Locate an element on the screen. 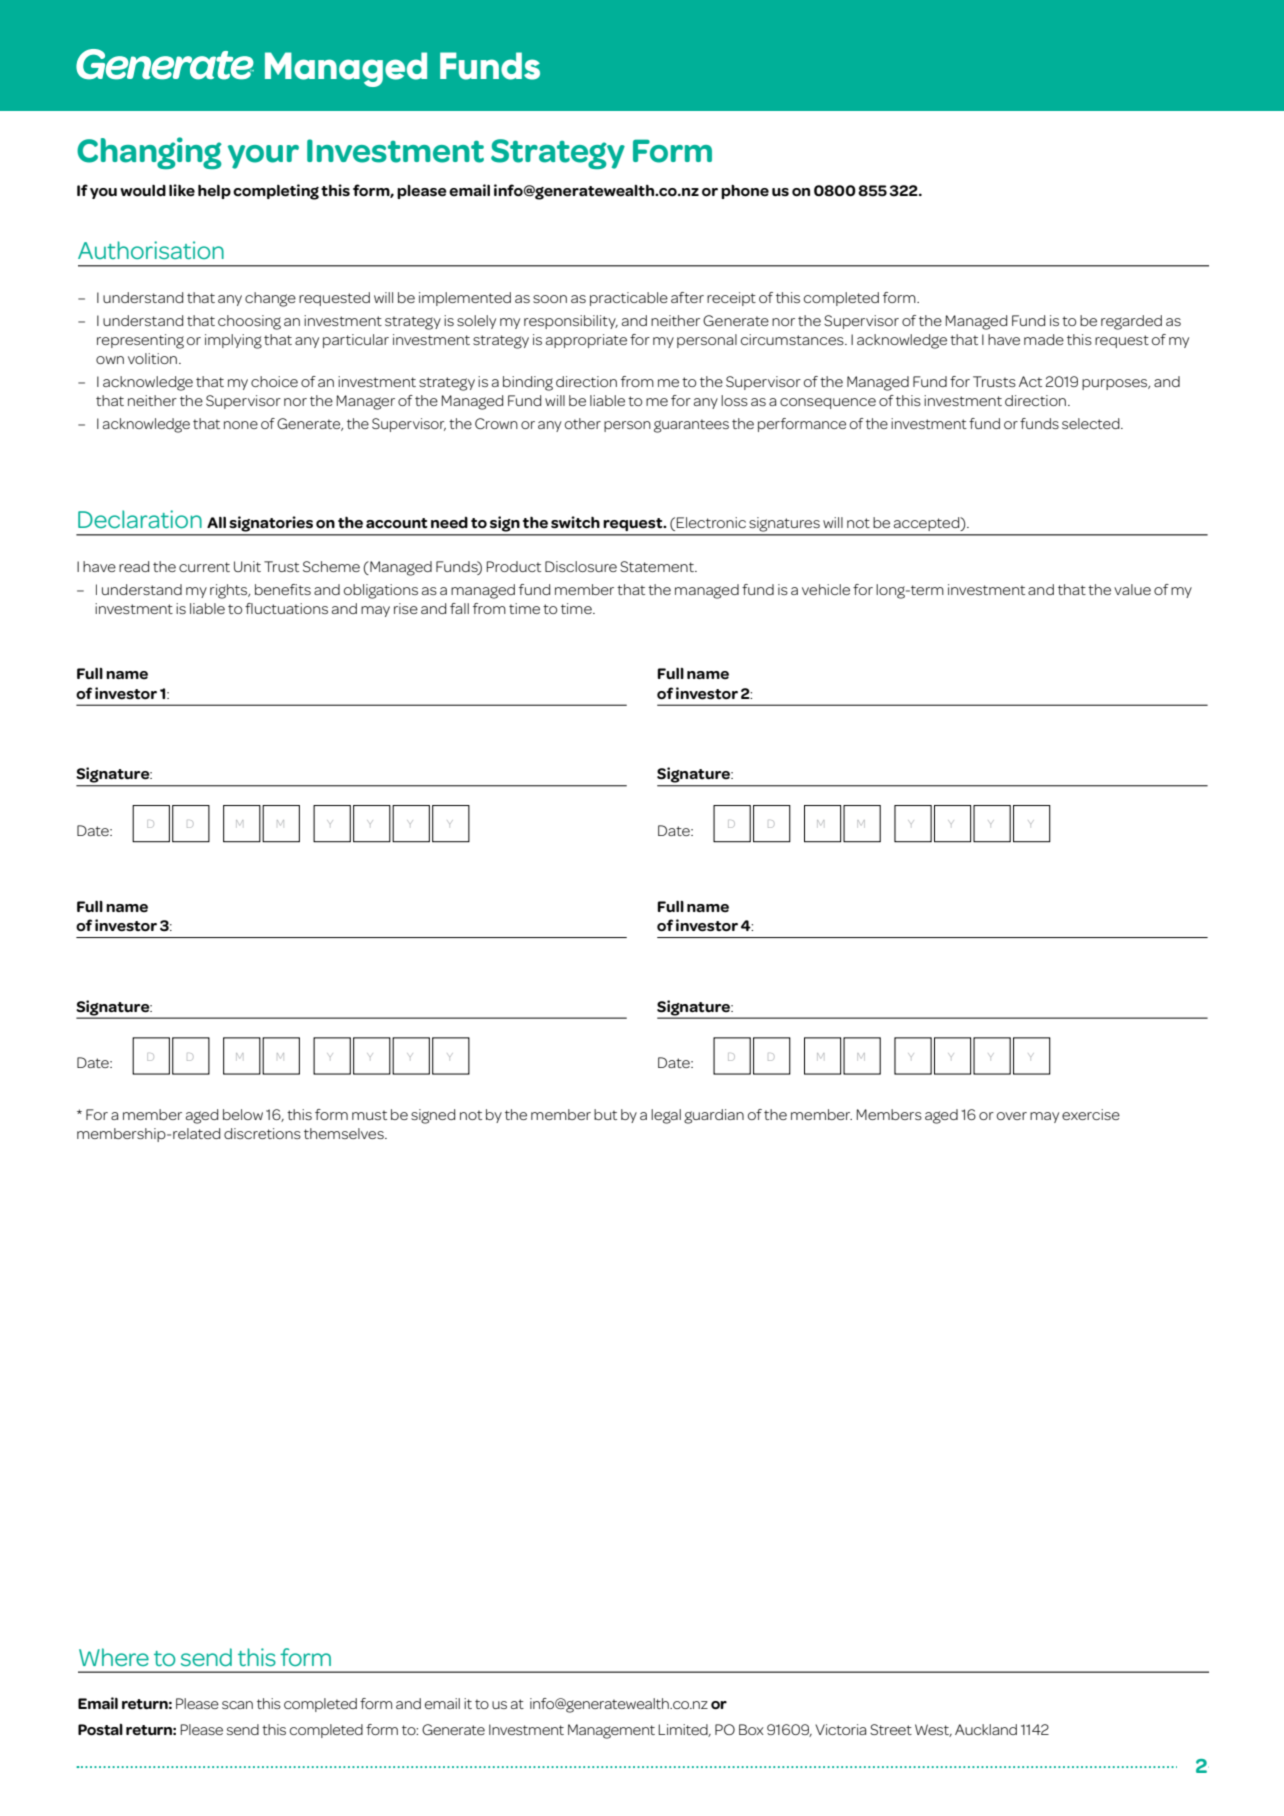 This screenshot has height=1816, width=1284. Management is located at coordinates (611, 1731).
